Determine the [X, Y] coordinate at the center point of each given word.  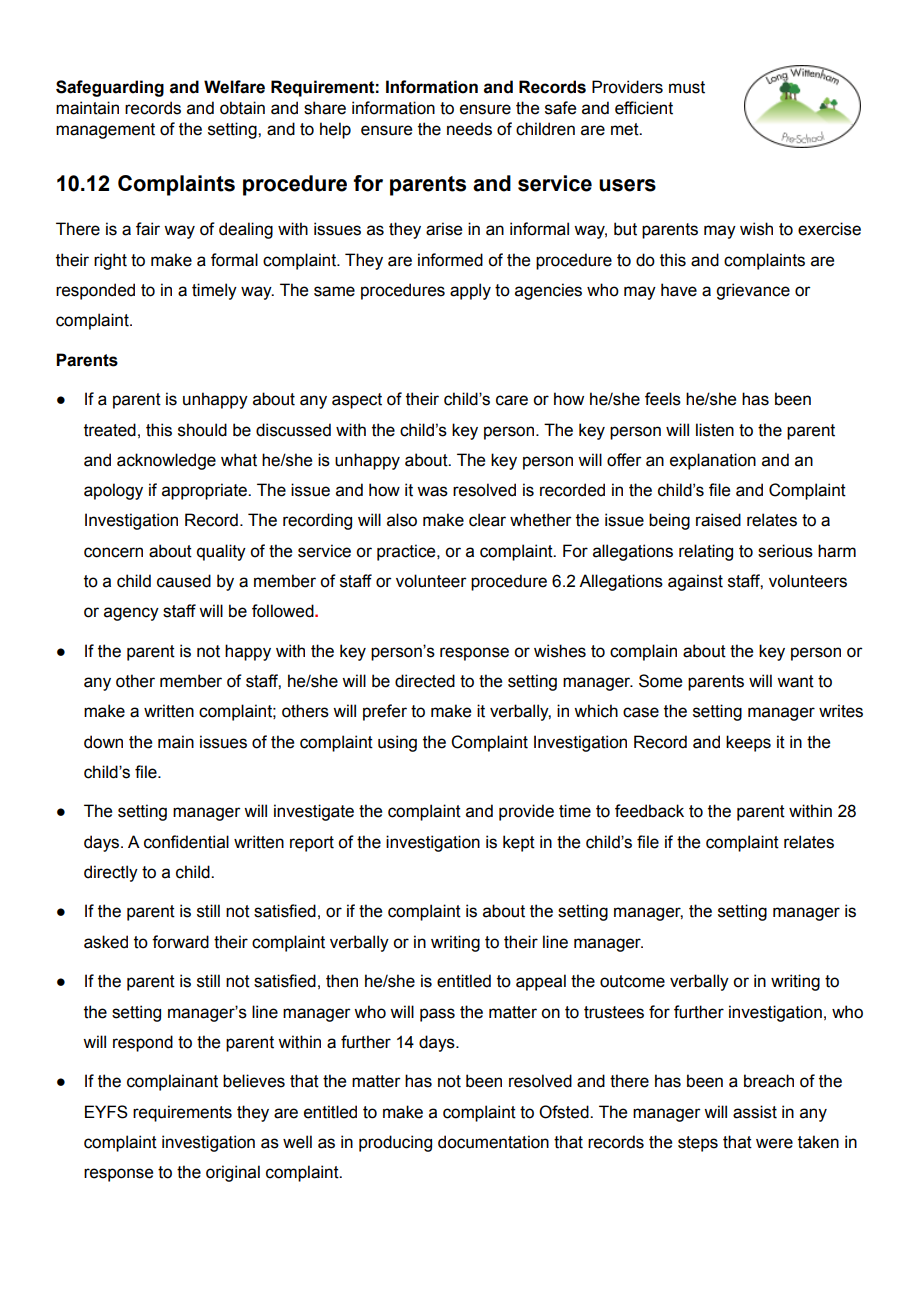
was [432, 491]
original [233, 1173]
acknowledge [166, 461]
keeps [748, 743]
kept [519, 843]
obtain [242, 108]
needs [469, 129]
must [687, 87]
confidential [186, 842]
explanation [713, 461]
